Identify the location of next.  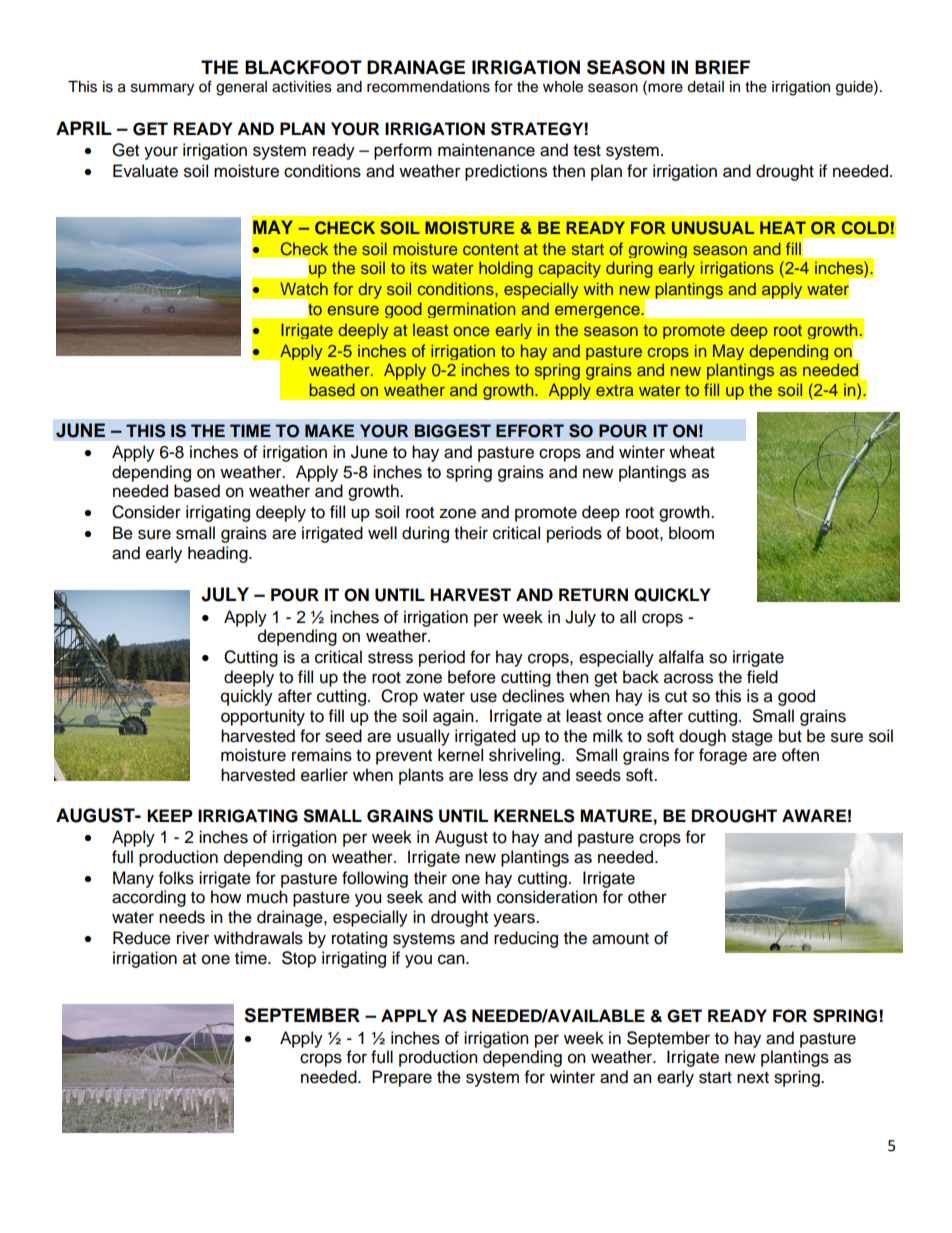
(753, 1078).
